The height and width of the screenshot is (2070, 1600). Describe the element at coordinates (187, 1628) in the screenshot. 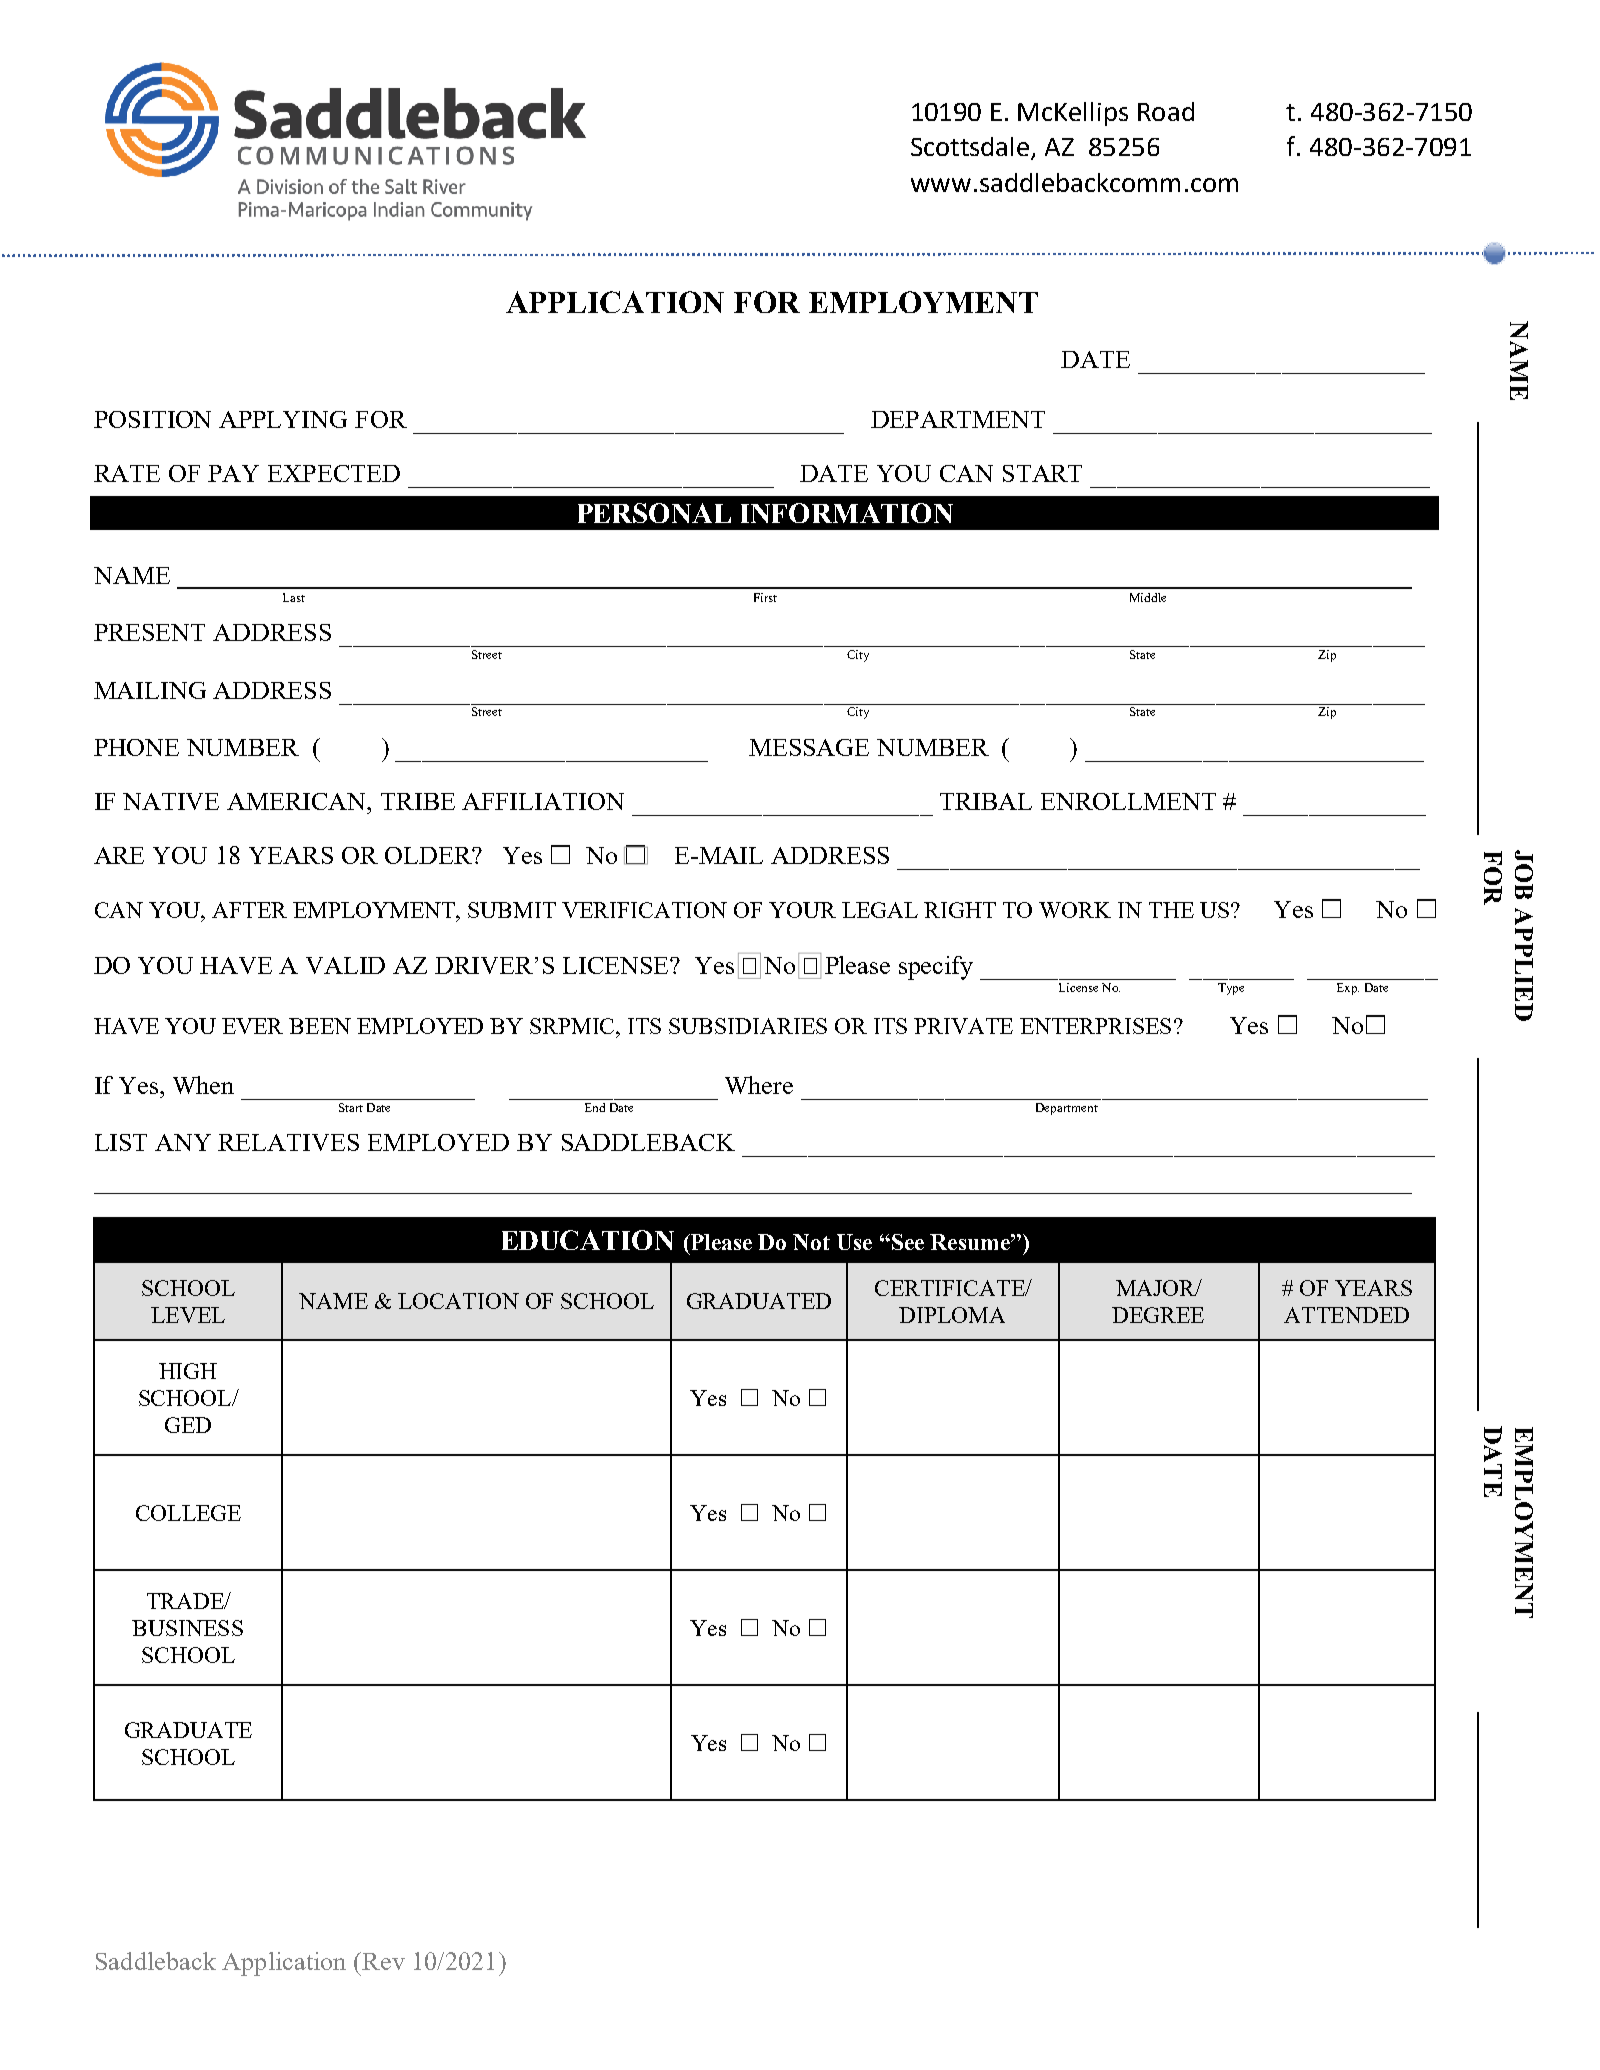

I see `BUSINESS` at that location.
